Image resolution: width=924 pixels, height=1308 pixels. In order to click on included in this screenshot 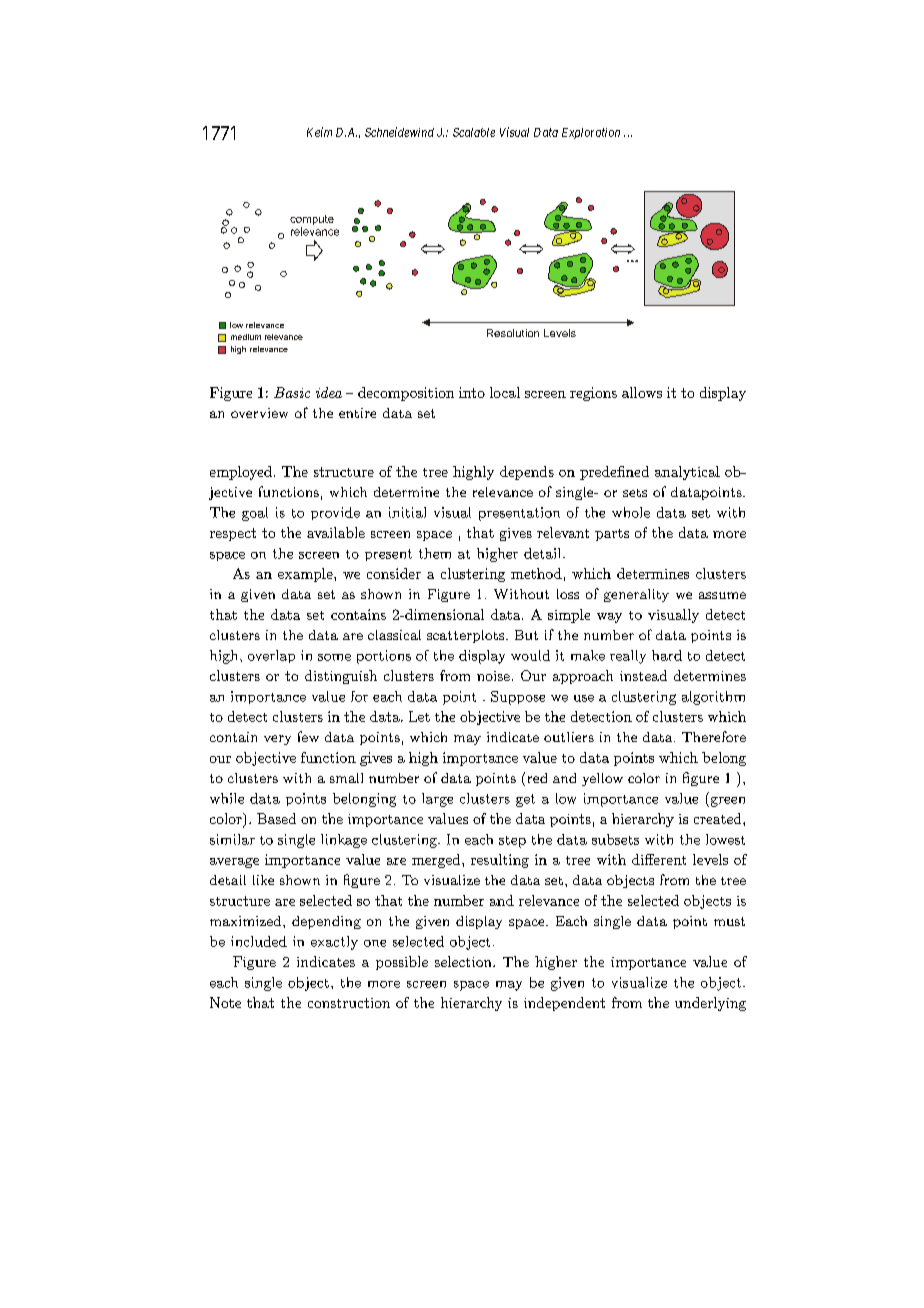, I will do `click(259, 941)`.
